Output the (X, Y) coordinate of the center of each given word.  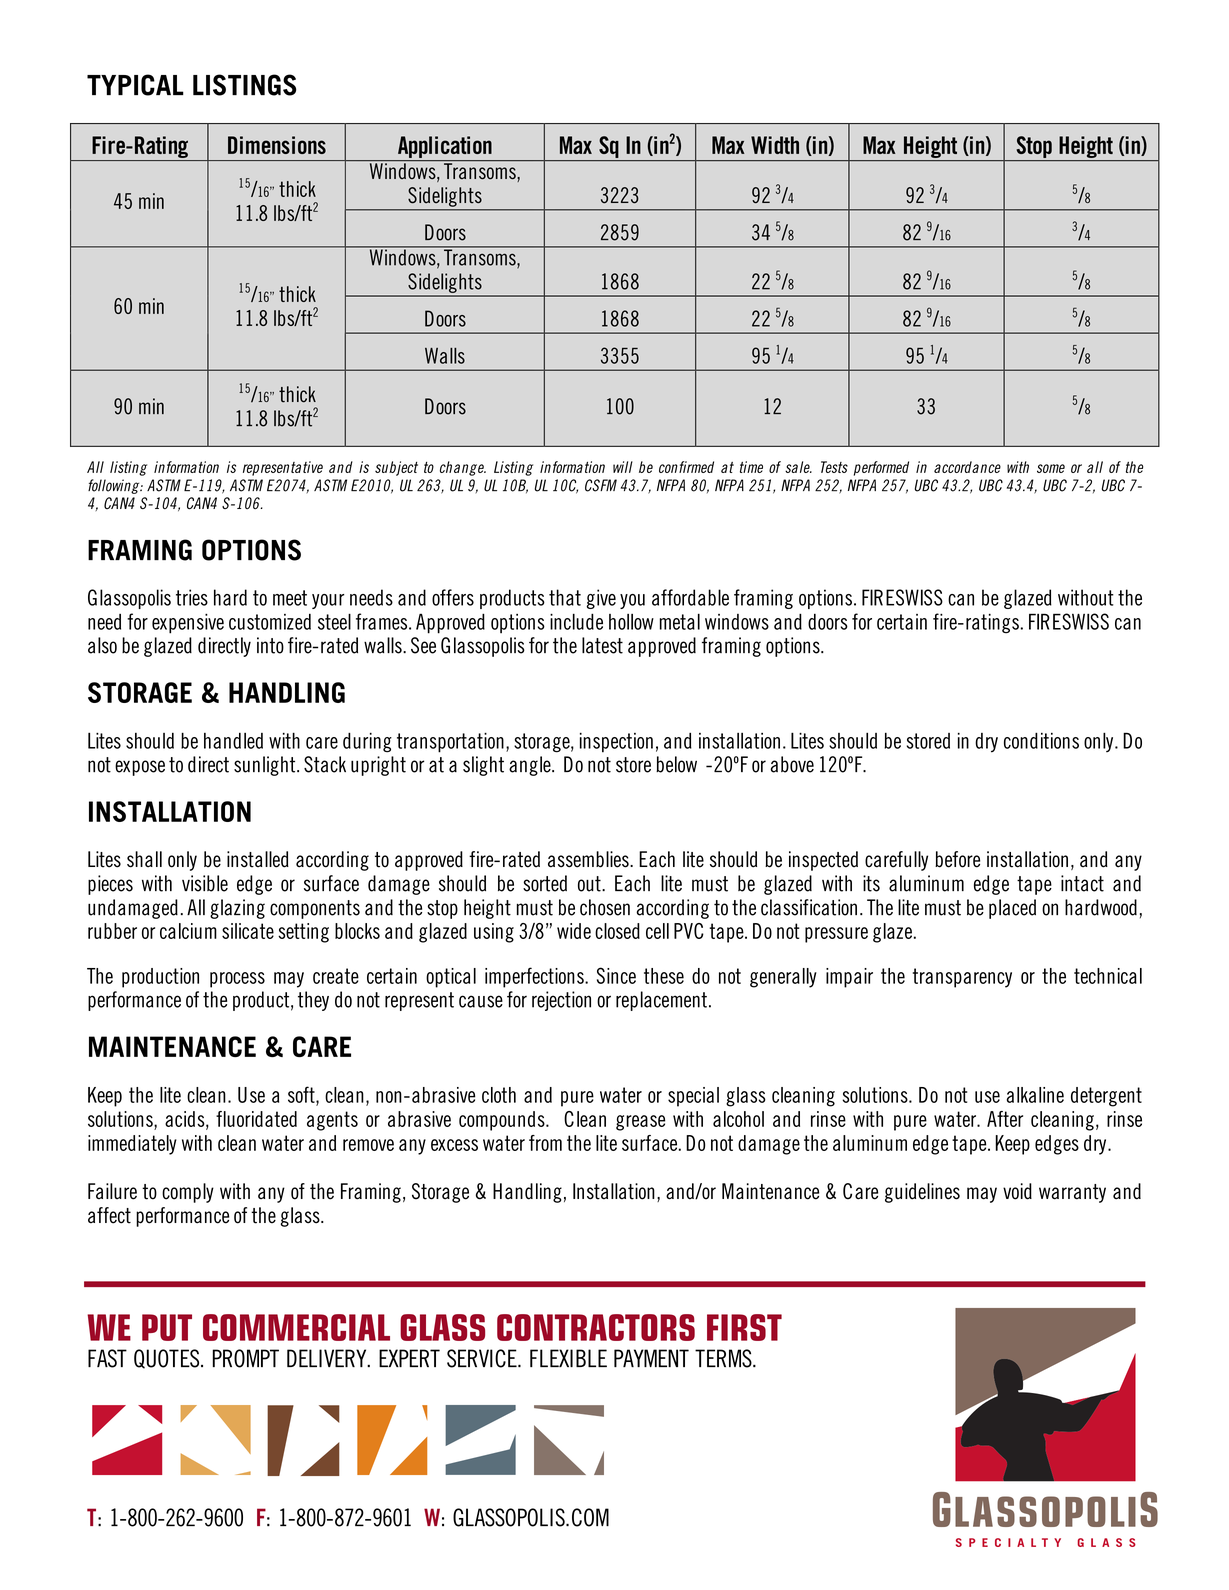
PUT (167, 1327)
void (1017, 1191)
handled (233, 740)
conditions (1041, 740)
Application (445, 147)
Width (775, 145)
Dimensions (277, 145)
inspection (616, 743)
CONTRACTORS (596, 1327)
